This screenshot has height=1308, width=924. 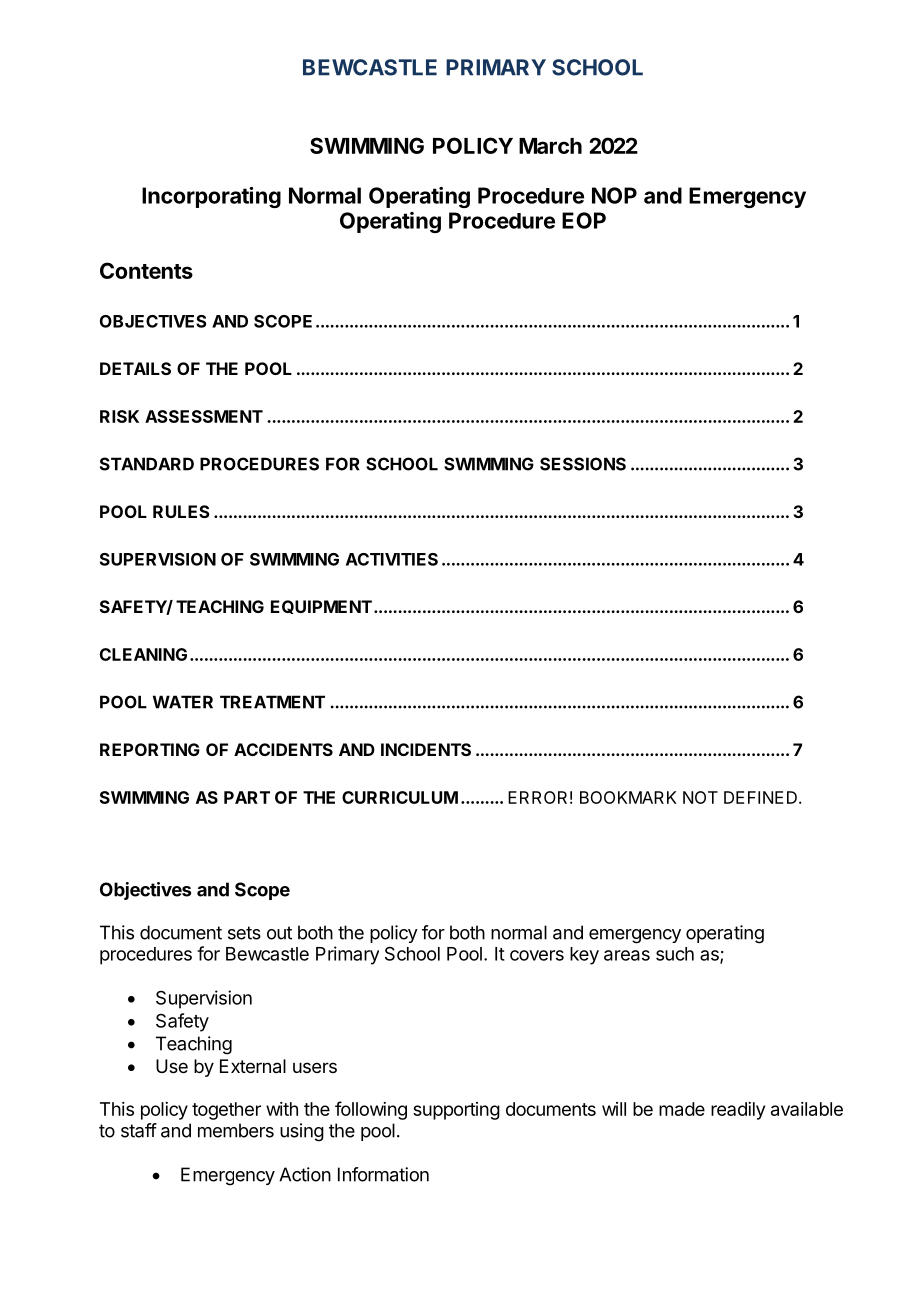 I want to click on ASSESSMENT, so click(x=204, y=416).
